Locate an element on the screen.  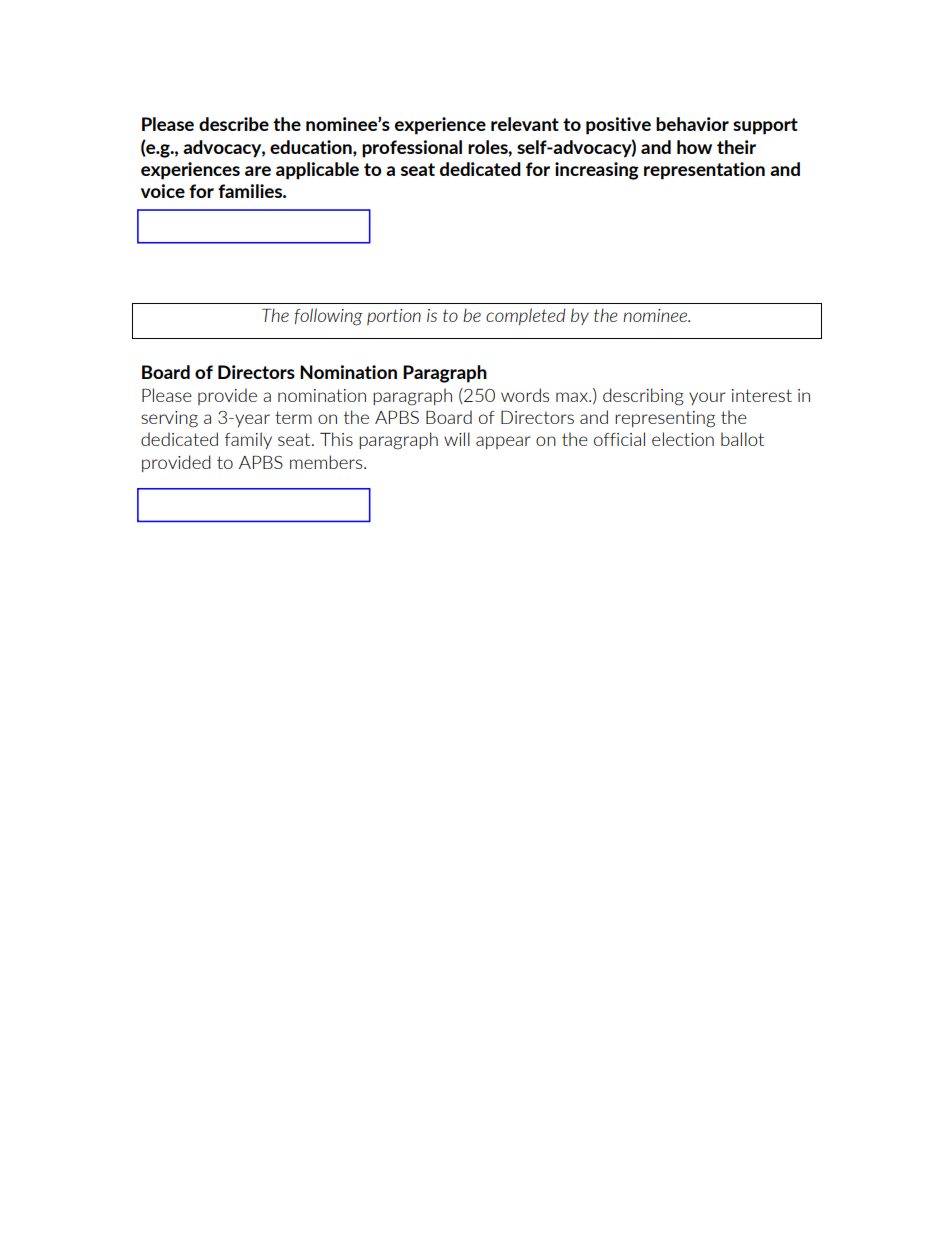
family is located at coordinates (248, 440).
